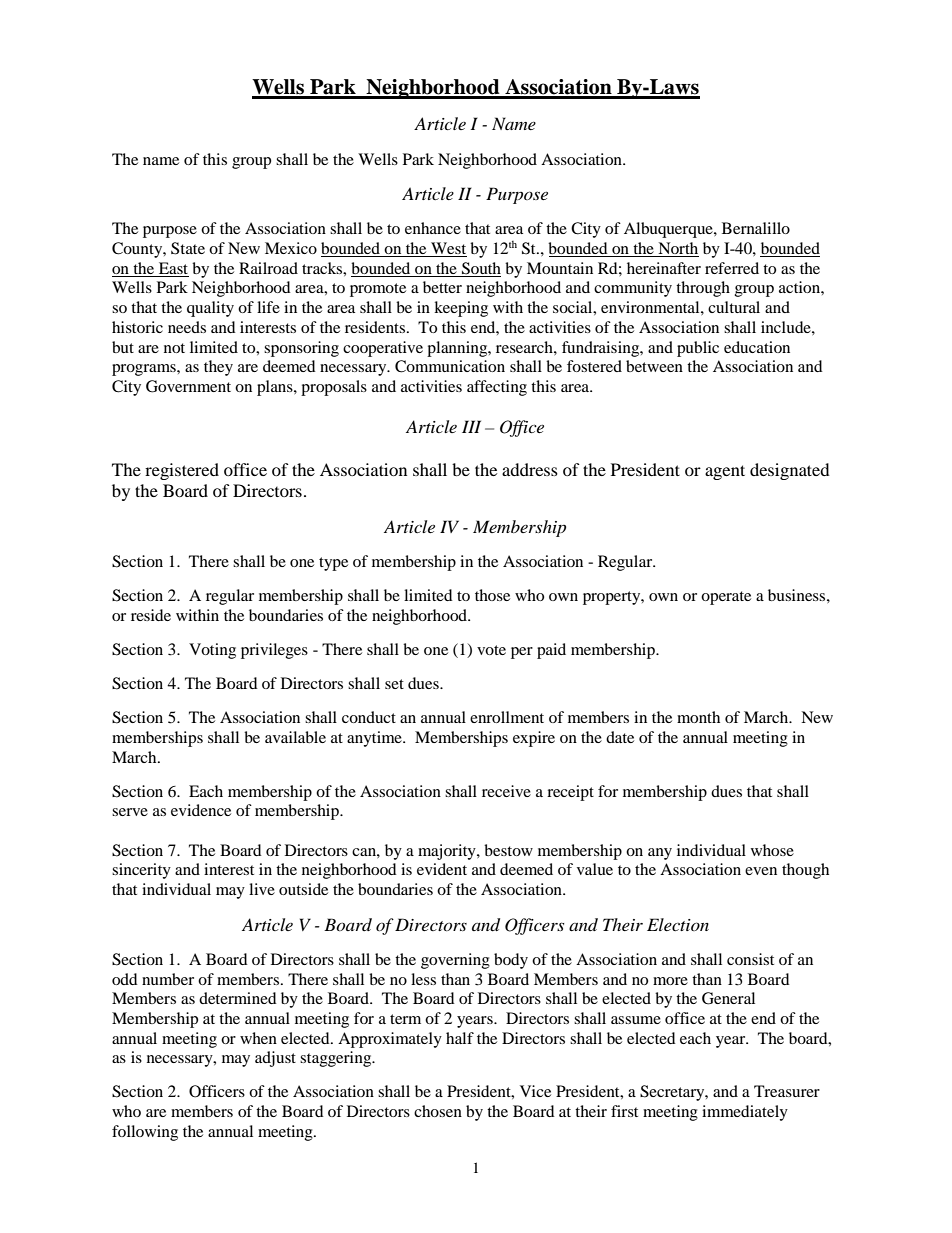  What do you see at coordinates (145, 1133) in the page?
I see `following` at bounding box center [145, 1133].
